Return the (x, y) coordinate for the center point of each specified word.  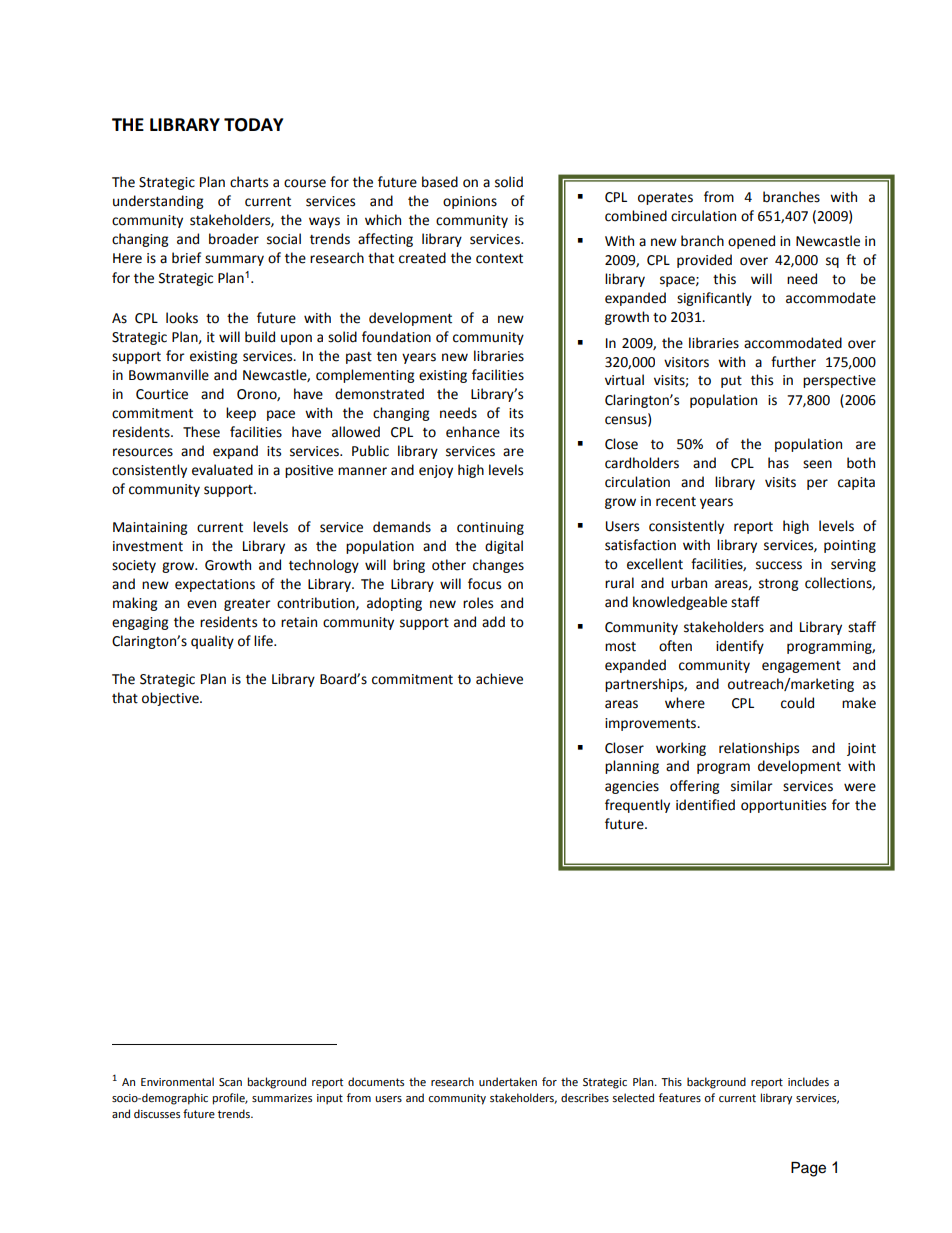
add (493, 622)
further (793, 362)
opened (751, 242)
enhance (473, 432)
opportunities (783, 806)
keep (241, 414)
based (440, 182)
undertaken (508, 1081)
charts (249, 182)
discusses (157, 1114)
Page (808, 1169)
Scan (230, 1082)
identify (740, 647)
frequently (637, 806)
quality (212, 642)
